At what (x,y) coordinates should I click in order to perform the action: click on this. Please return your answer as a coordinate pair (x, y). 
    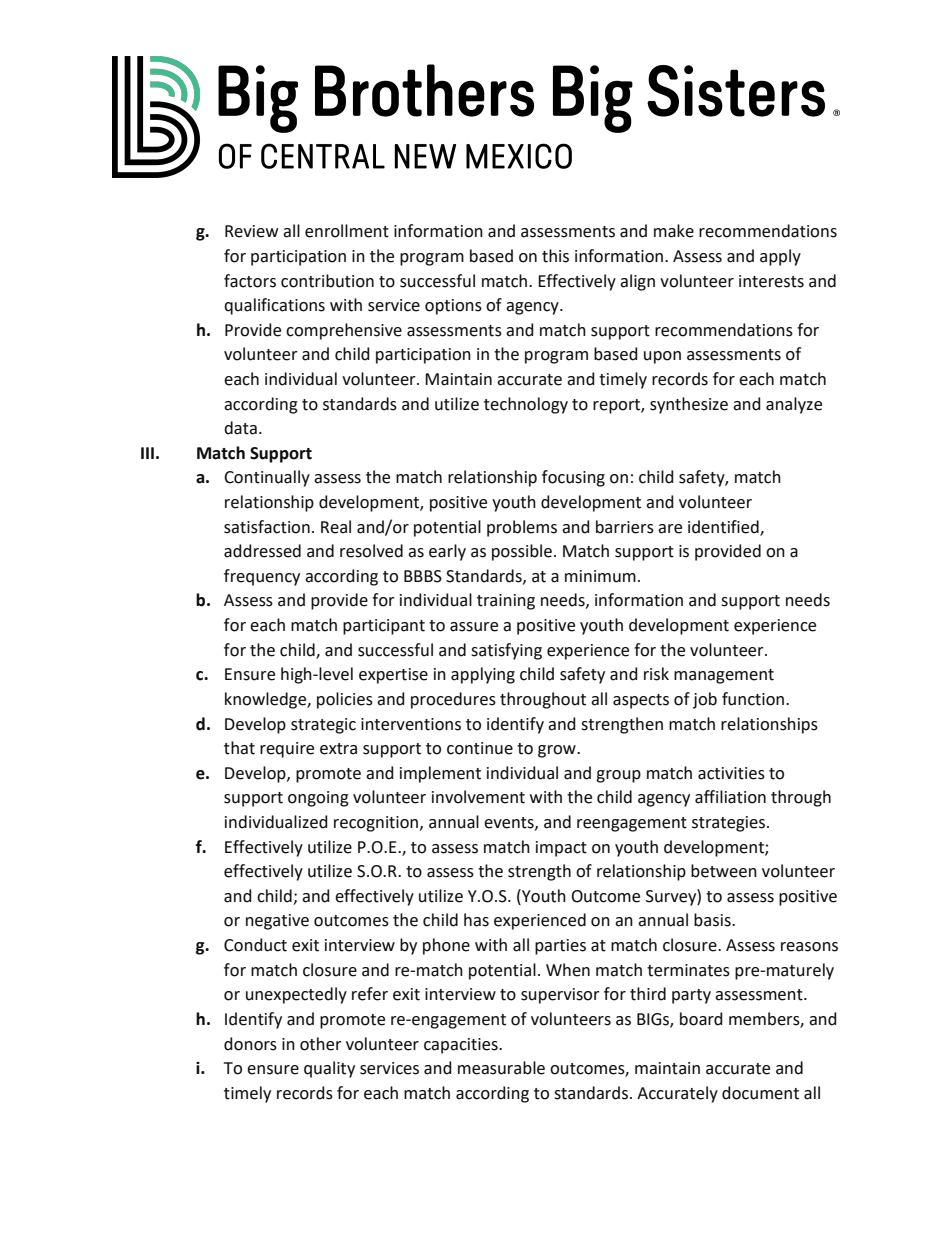
    Looking at the image, I should click on (555, 256).
